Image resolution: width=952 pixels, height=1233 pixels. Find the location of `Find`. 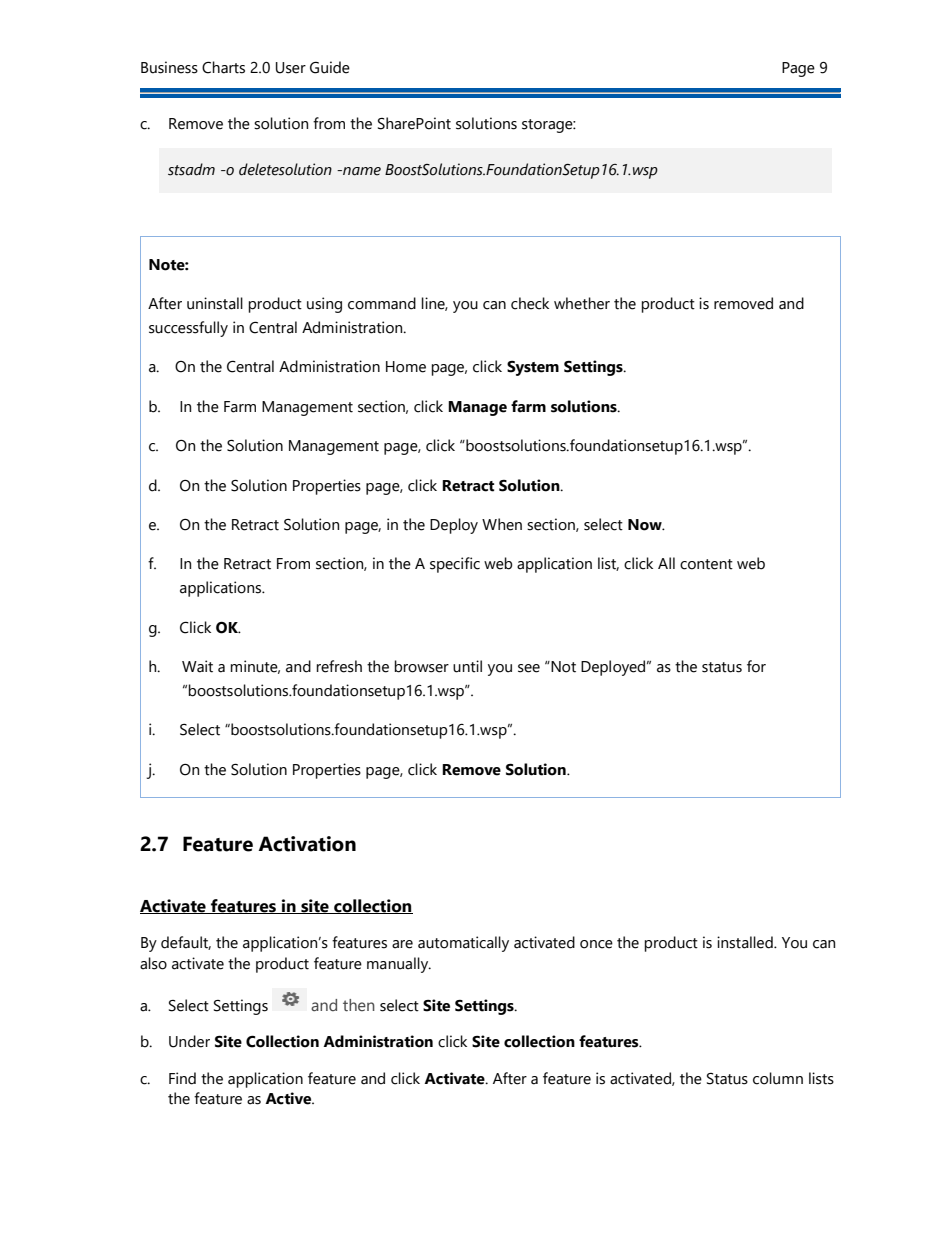

Find is located at coordinates (182, 1078).
